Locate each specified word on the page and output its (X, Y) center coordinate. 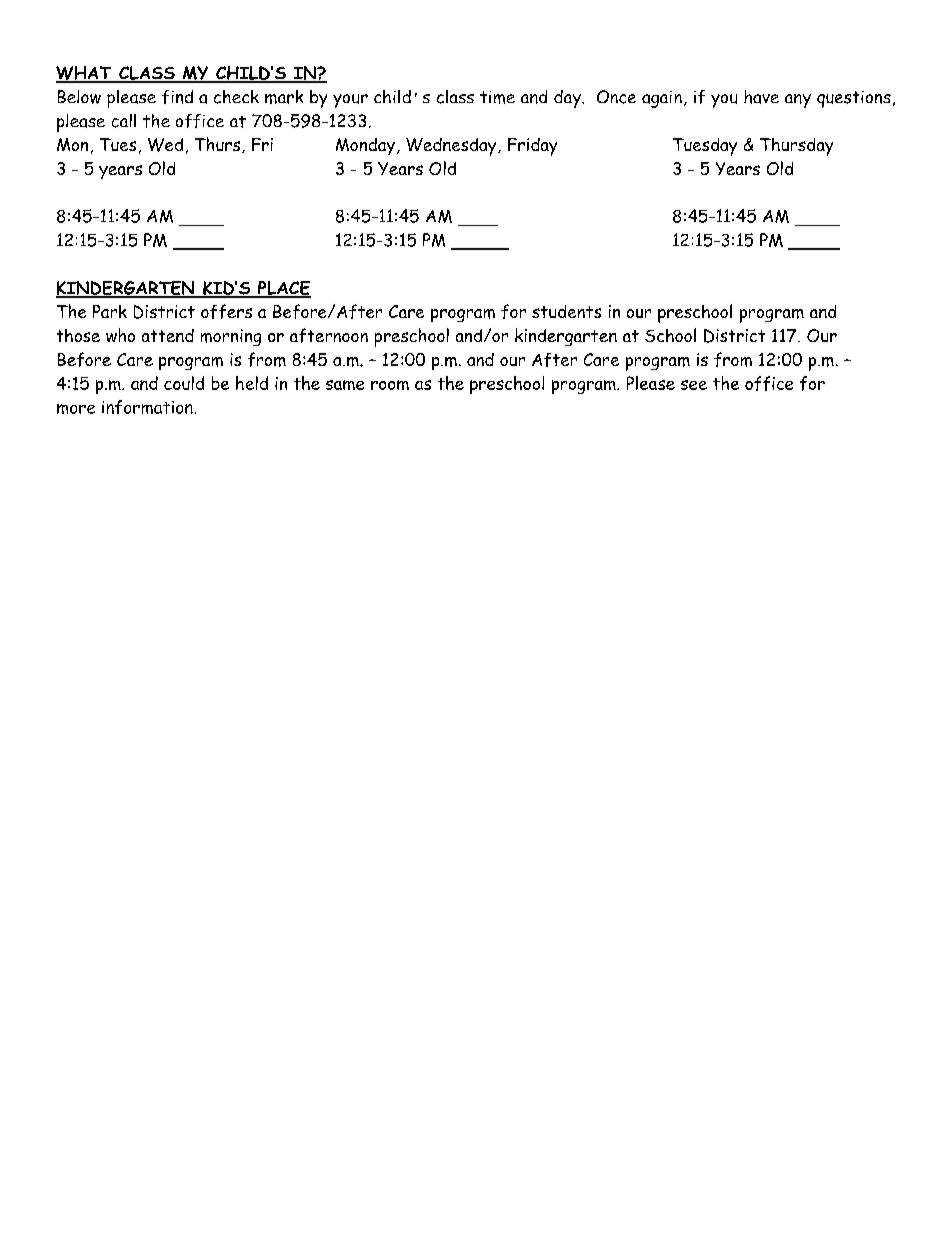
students (566, 311)
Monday (367, 146)
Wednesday (452, 147)
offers (226, 311)
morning (231, 337)
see (694, 385)
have (761, 97)
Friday (532, 147)
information (147, 407)
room (390, 385)
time (497, 97)
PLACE (283, 289)
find (177, 97)
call (124, 121)
